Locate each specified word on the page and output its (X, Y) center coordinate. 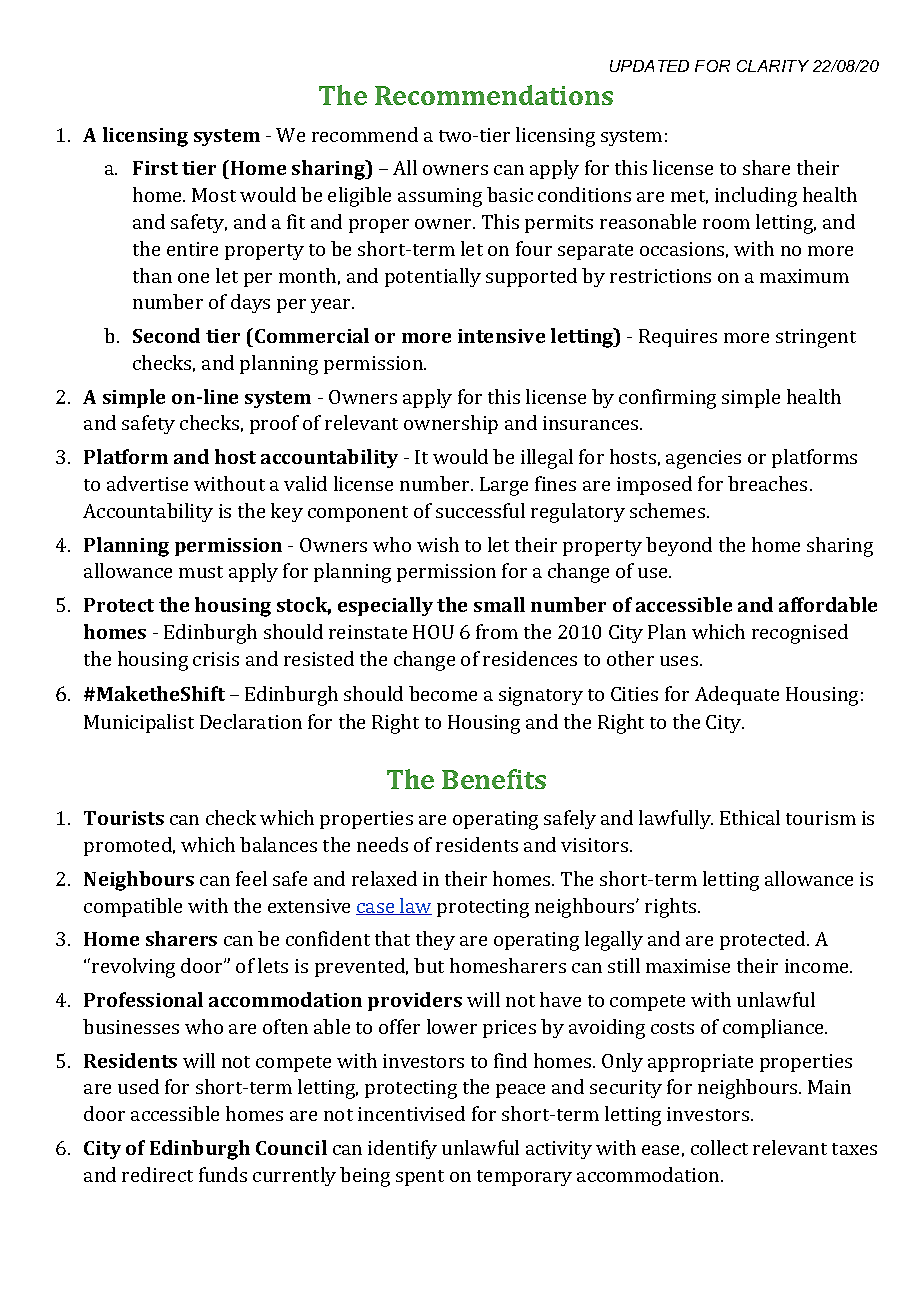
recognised (800, 634)
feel (251, 878)
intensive (501, 336)
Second (166, 335)
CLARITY (773, 66)
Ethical (750, 817)
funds (223, 1174)
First (155, 168)
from (497, 631)
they (435, 940)
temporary (524, 1178)
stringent (816, 338)
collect (719, 1147)
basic (510, 194)
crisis (216, 659)
